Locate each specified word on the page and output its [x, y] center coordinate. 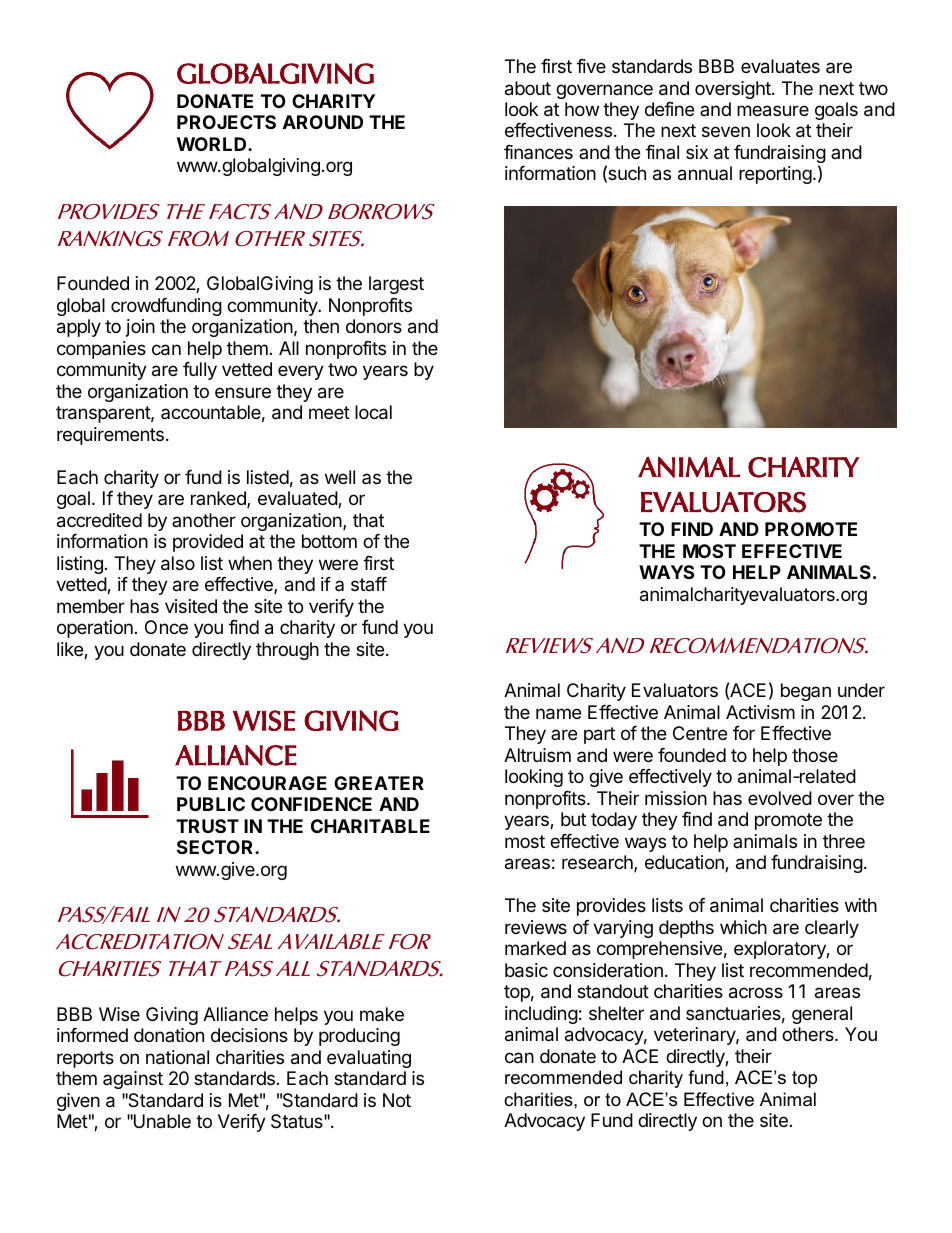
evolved [780, 798]
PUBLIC [211, 804]
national [177, 1057]
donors [374, 326]
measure [773, 111]
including [541, 1015]
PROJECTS [226, 122]
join [140, 328]
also [178, 563]
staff [369, 584]
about [528, 88]
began [806, 692]
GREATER [379, 783]
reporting [775, 175]
